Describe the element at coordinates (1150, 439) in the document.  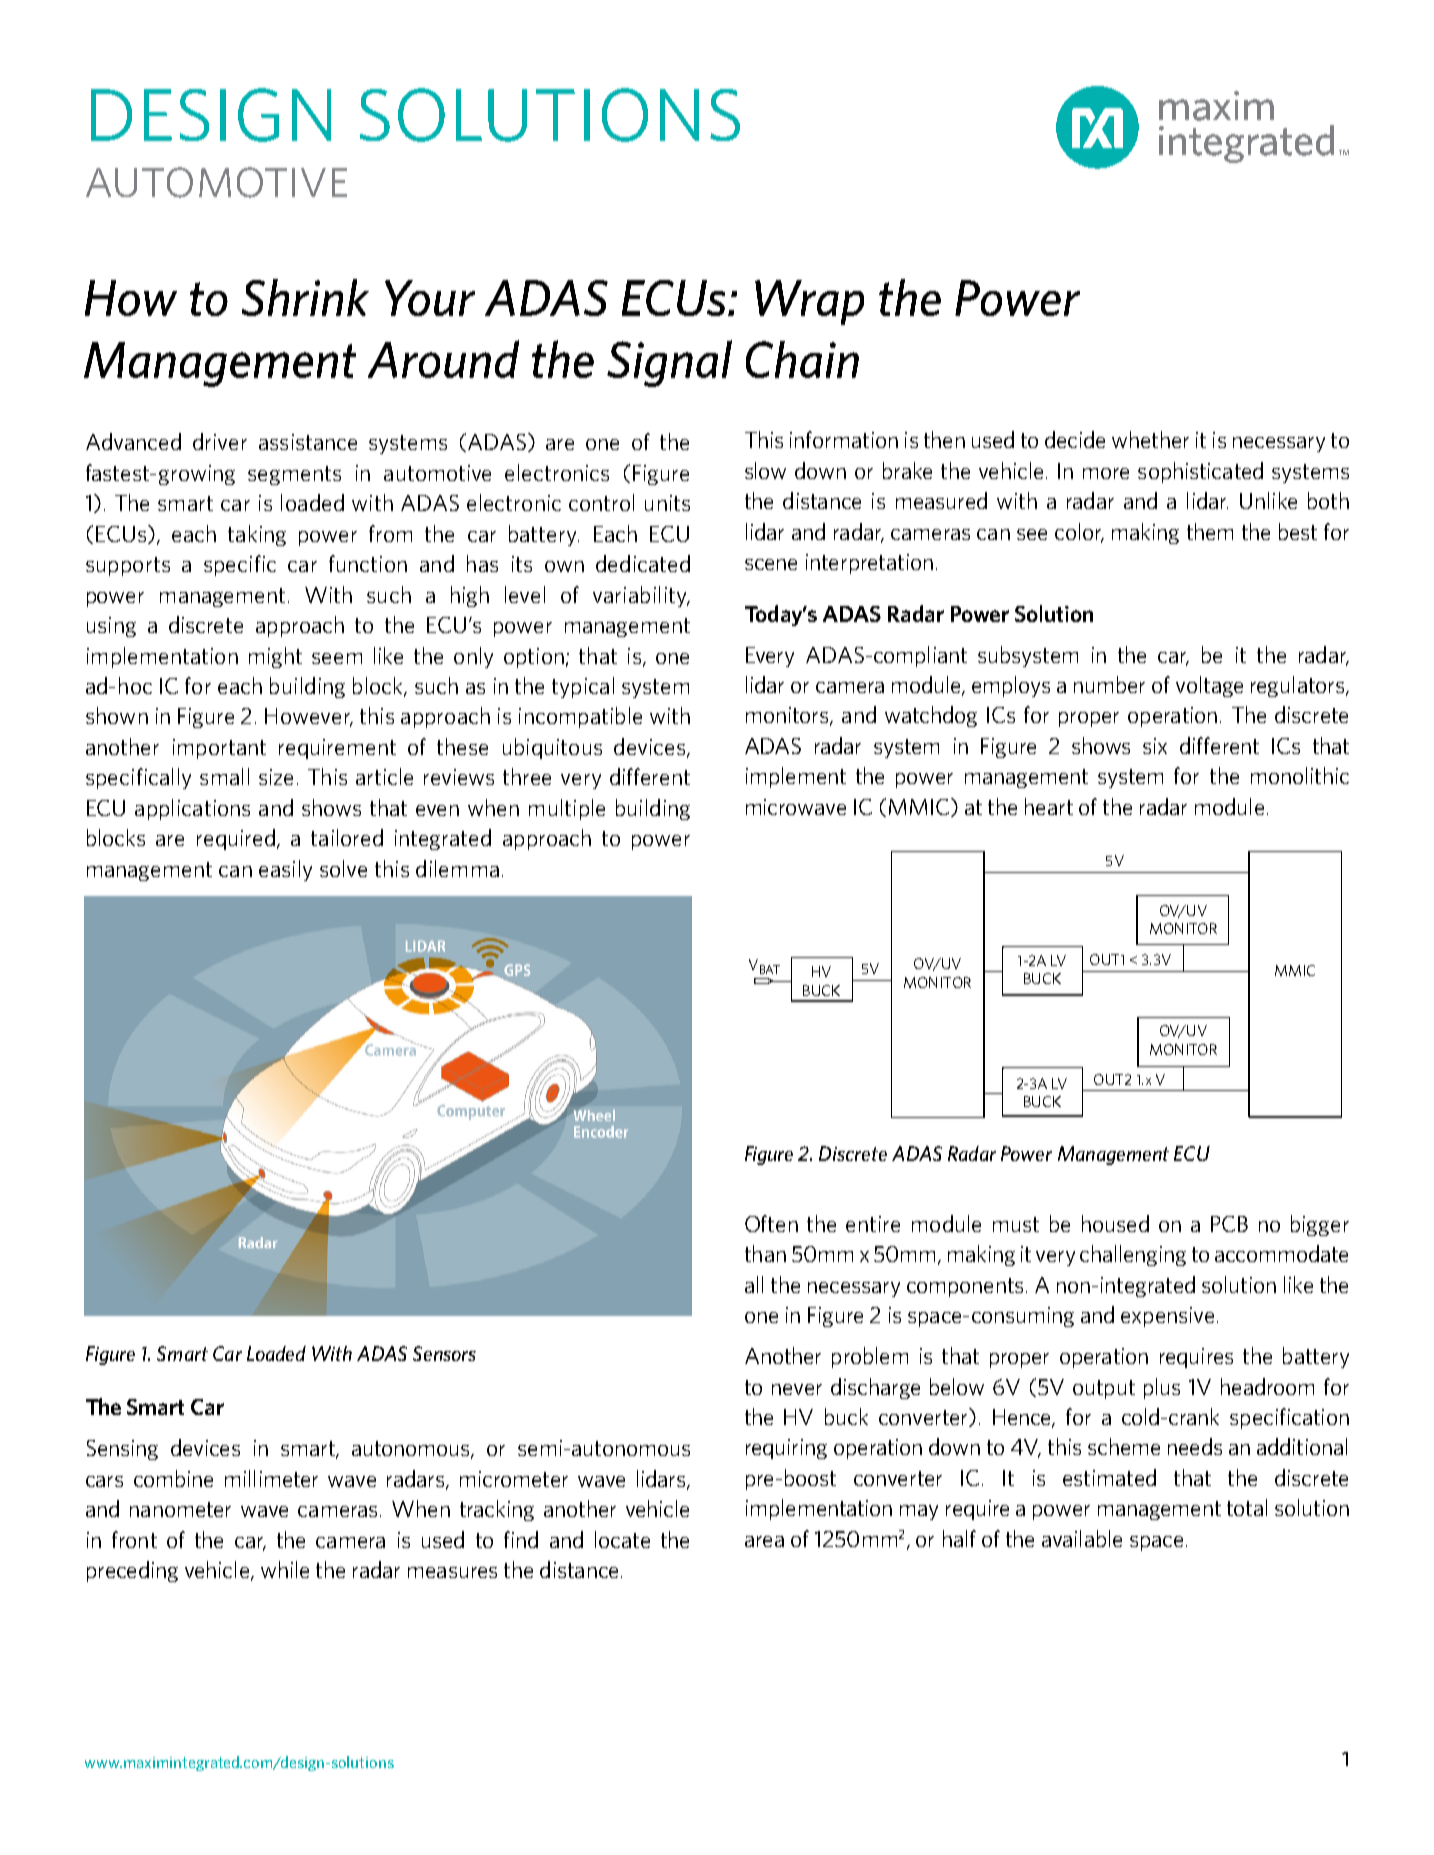
I see `whether` at that location.
